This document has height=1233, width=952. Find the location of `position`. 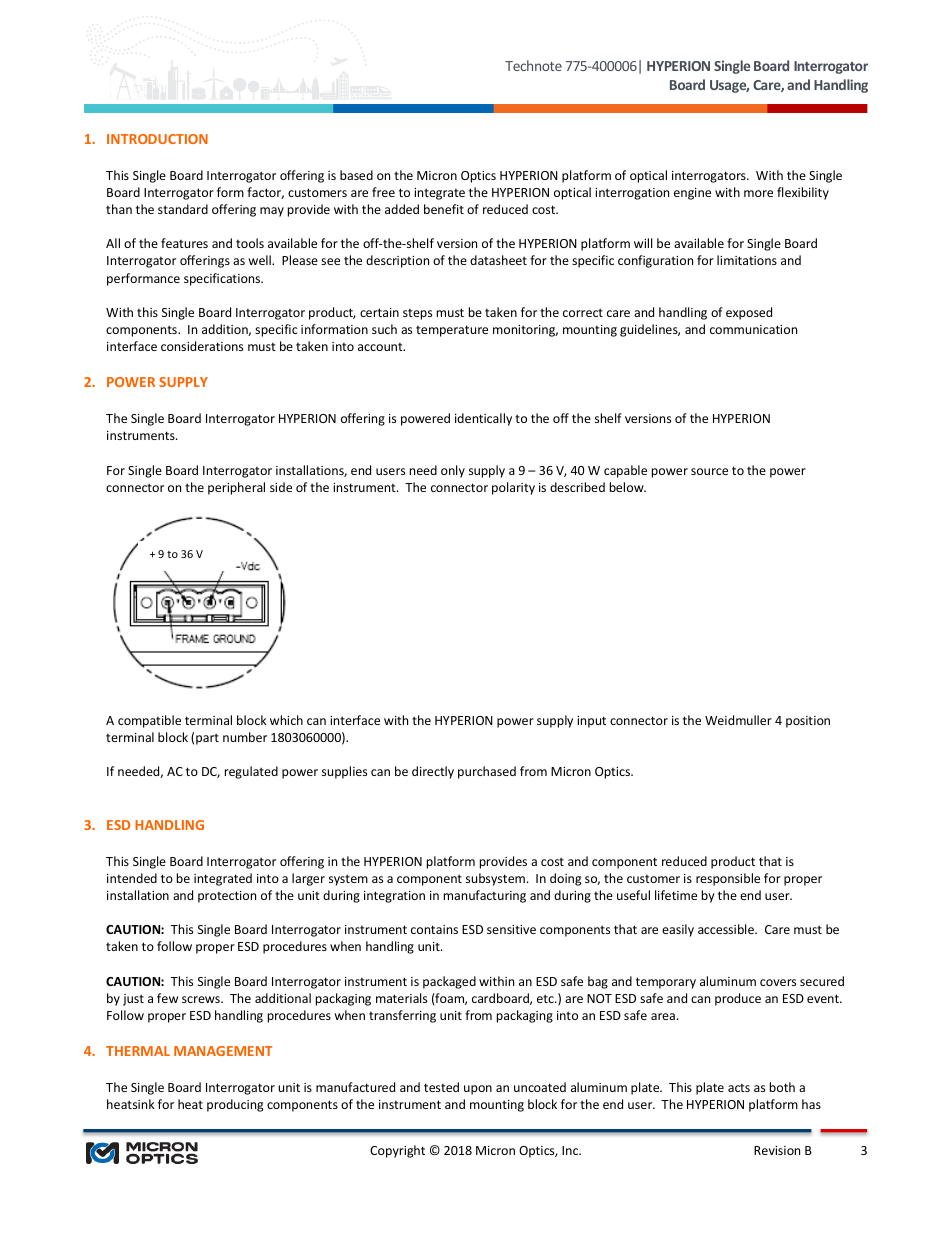

position is located at coordinates (808, 722).
